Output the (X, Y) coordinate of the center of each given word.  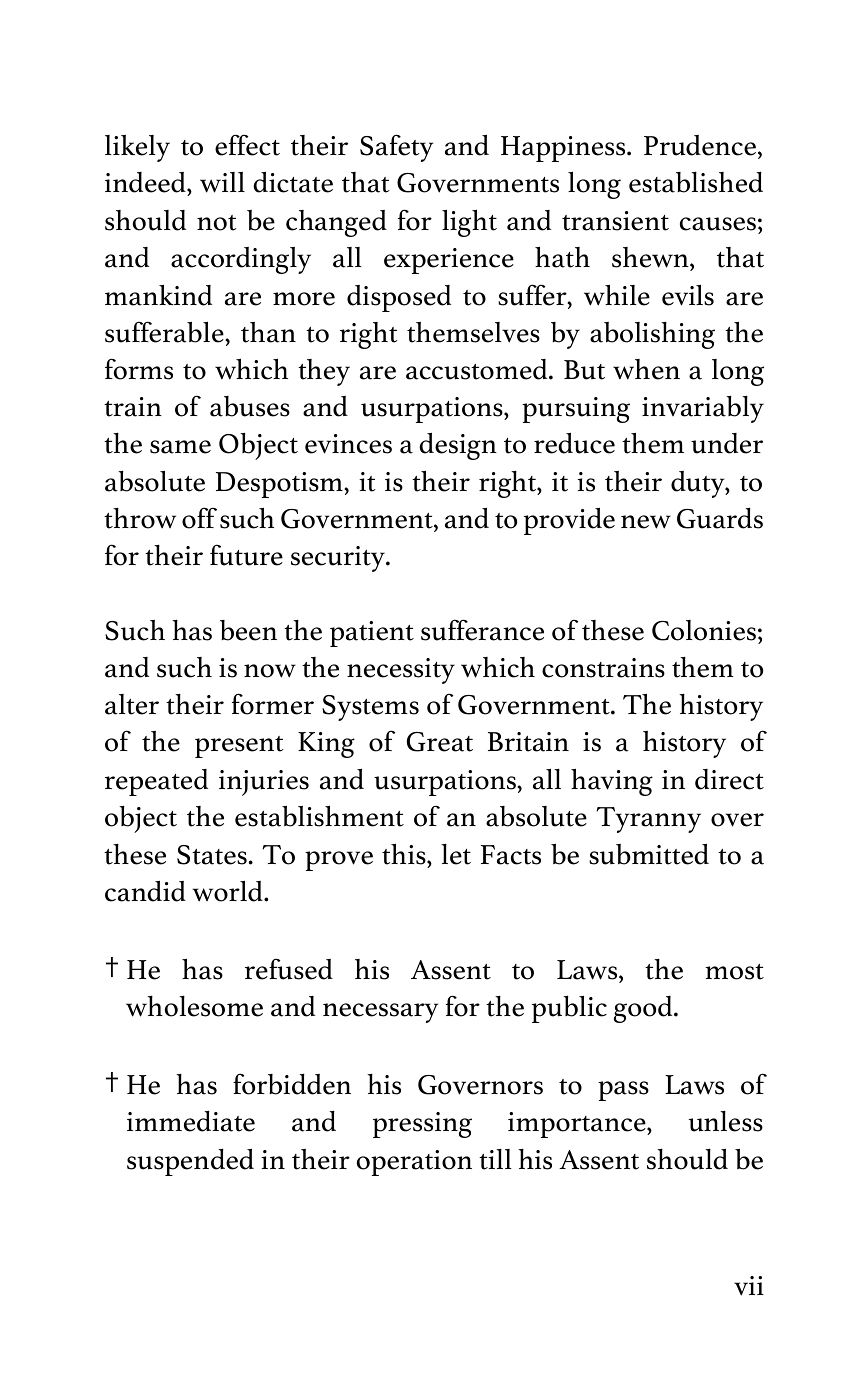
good (644, 1009)
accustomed (478, 369)
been (248, 630)
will (222, 182)
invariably (703, 409)
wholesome (194, 1006)
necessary (381, 1013)
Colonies (704, 630)
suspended (190, 1162)
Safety (397, 148)
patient (372, 634)
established (696, 182)
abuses (250, 406)
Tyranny (649, 820)
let (456, 854)
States (212, 855)
